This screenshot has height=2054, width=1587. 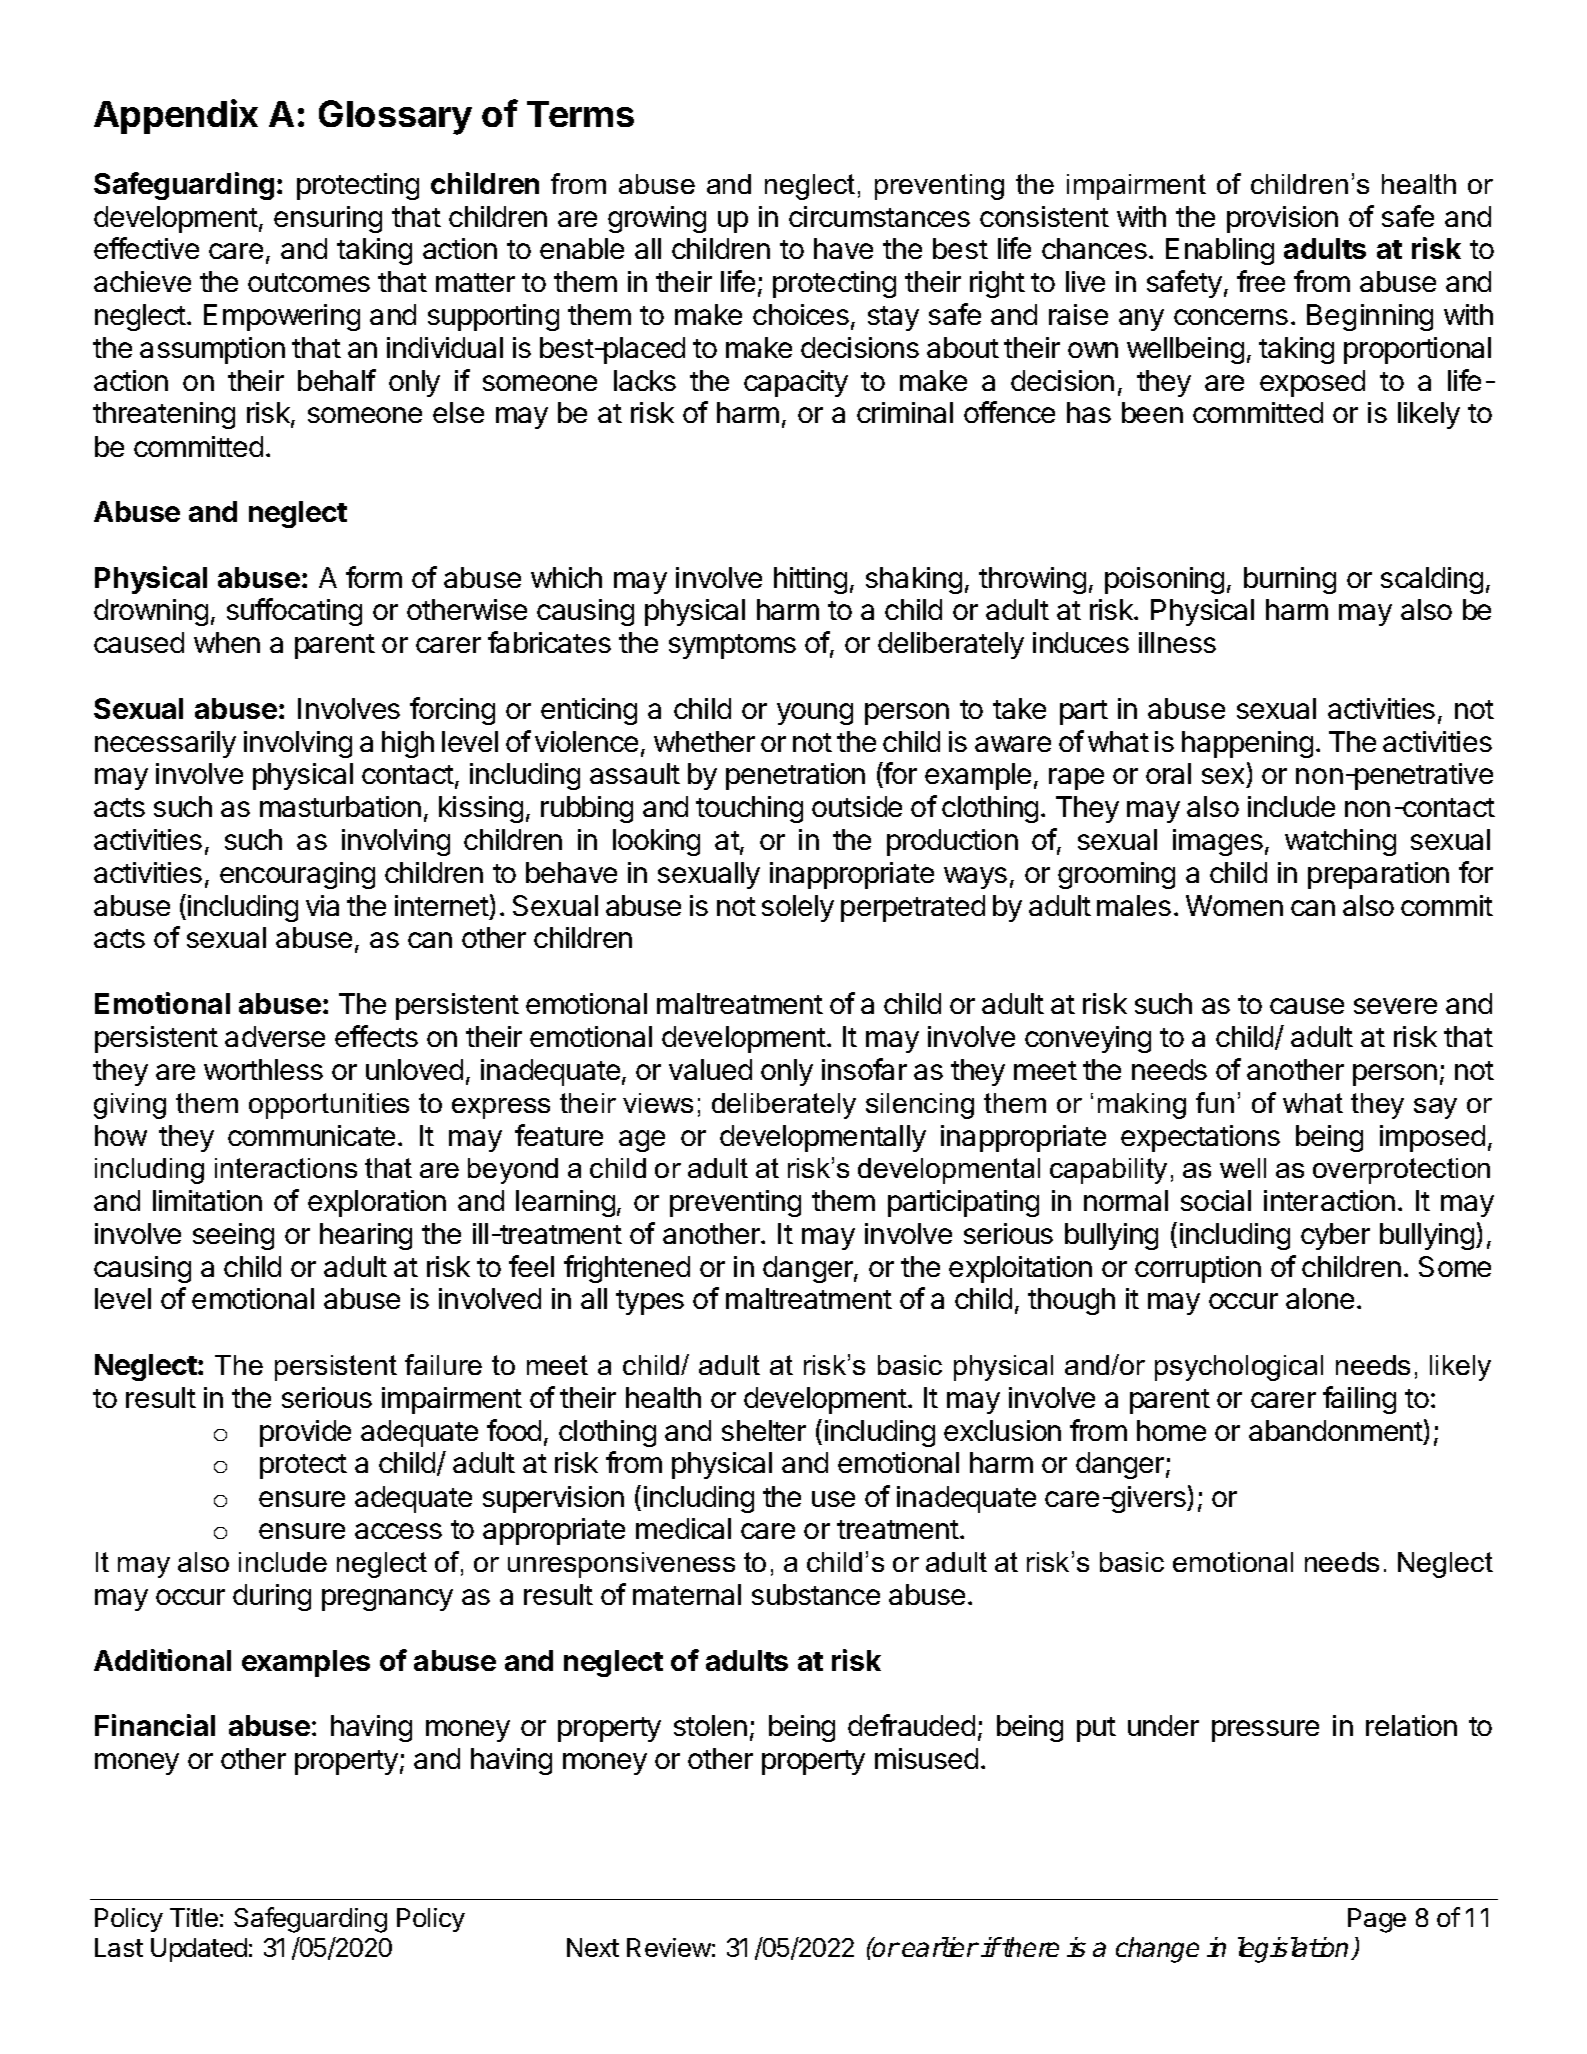 I want to click on valued, so click(x=710, y=1069).
